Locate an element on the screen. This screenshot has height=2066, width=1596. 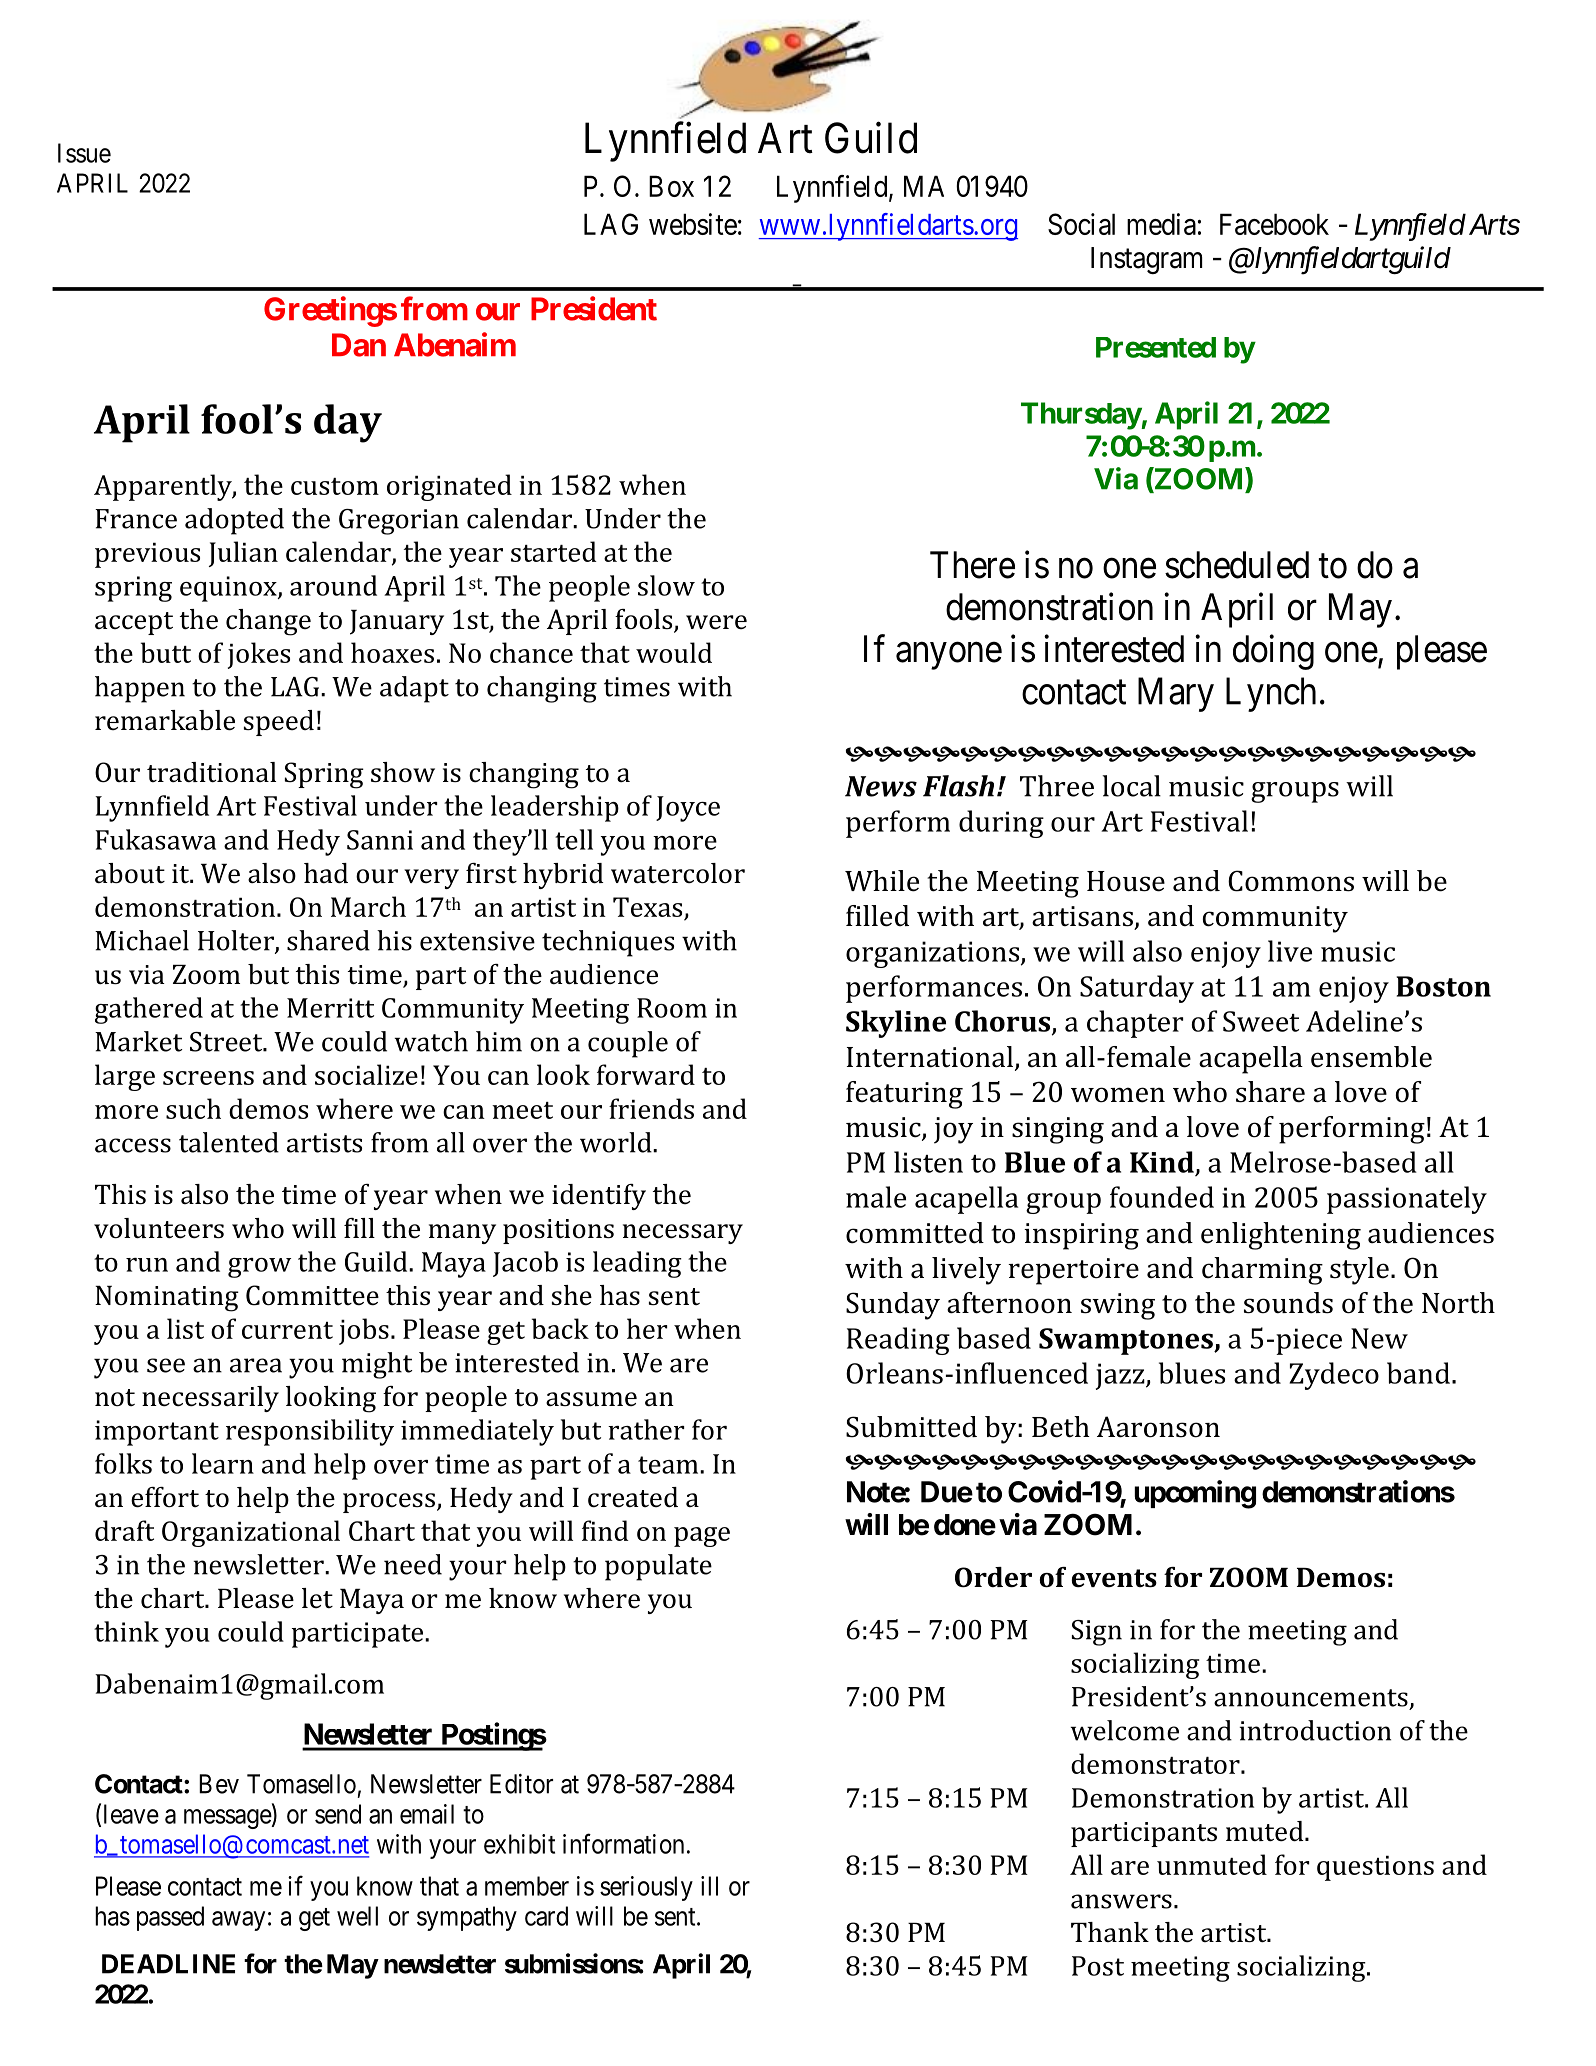
questions is located at coordinates (1375, 1868).
